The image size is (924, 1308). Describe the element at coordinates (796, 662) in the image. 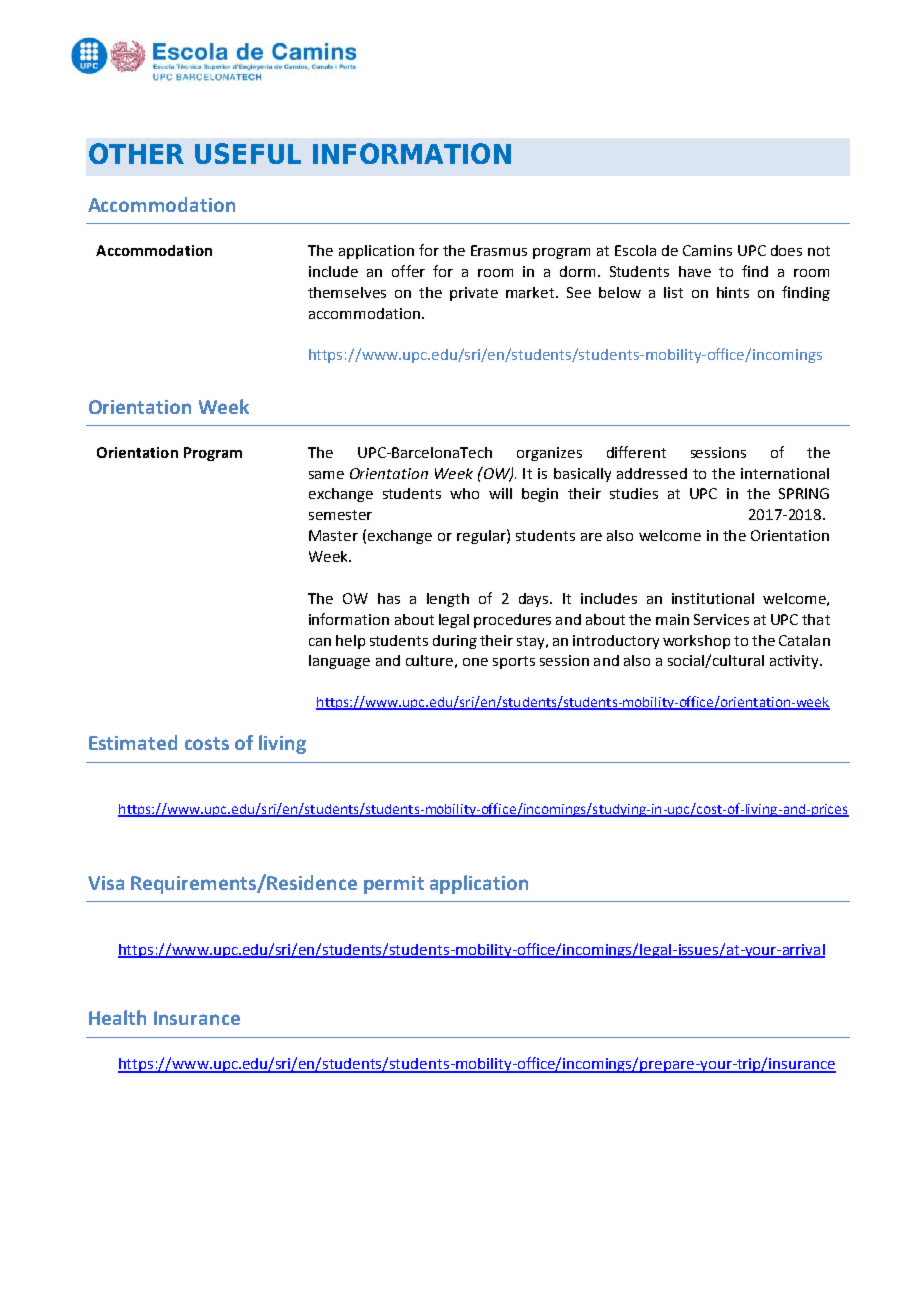

I see `activity` at that location.
